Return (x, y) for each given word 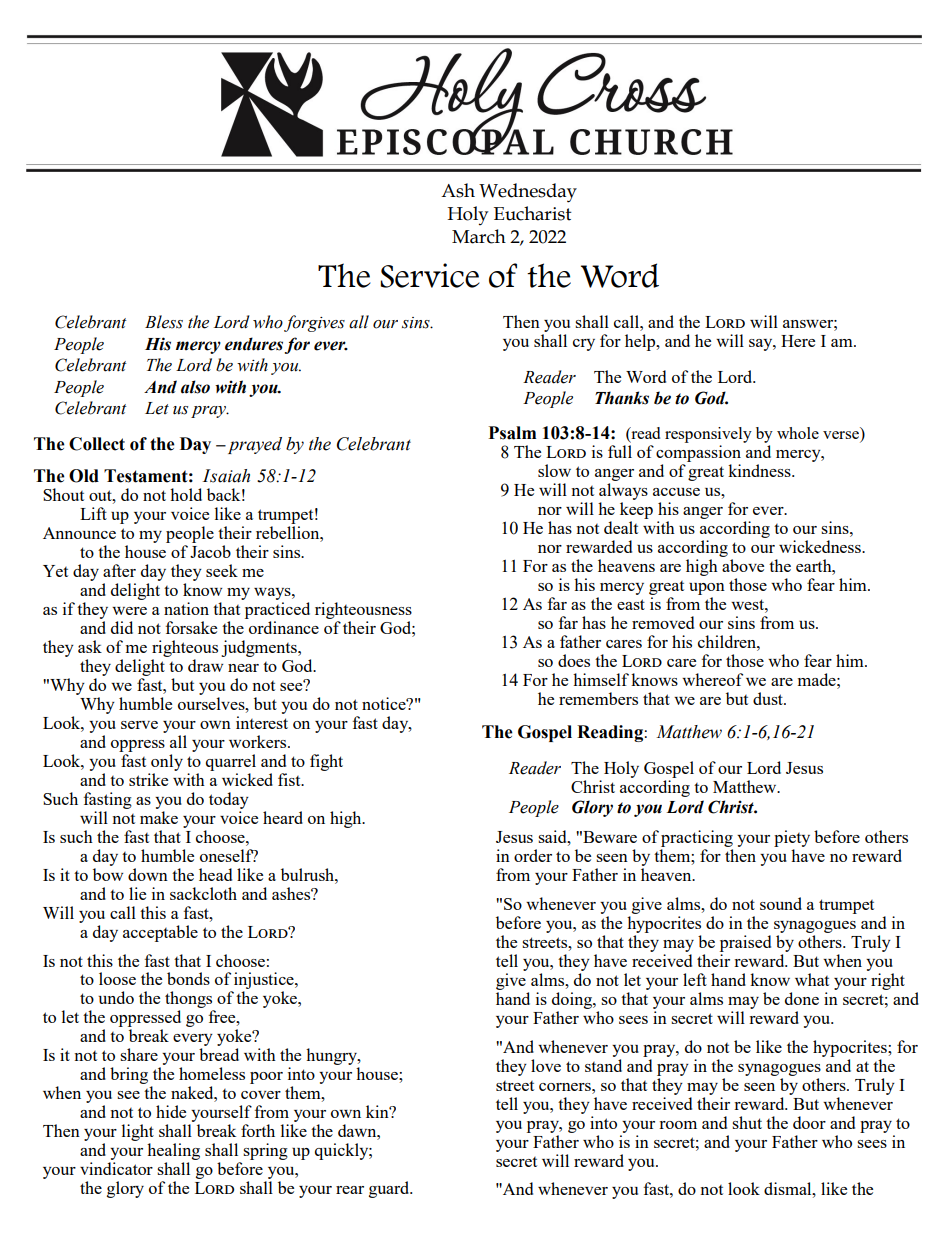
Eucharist (533, 213)
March (479, 236)
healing (173, 1153)
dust (769, 698)
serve (139, 725)
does (574, 660)
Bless (164, 322)
